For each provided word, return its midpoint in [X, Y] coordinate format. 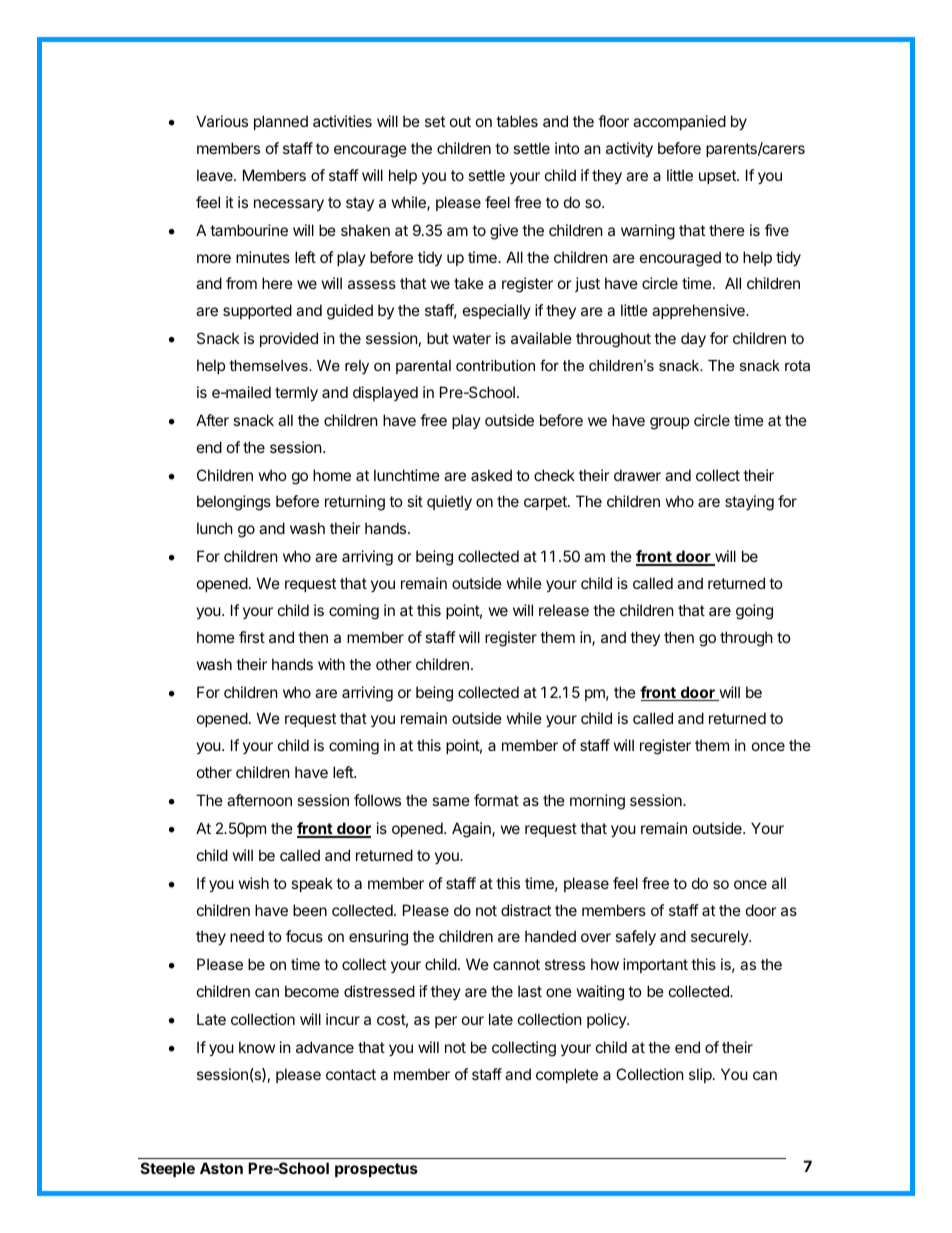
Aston [221, 1168]
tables [517, 121]
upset [718, 177]
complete [567, 1075]
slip [701, 1075]
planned [281, 122]
